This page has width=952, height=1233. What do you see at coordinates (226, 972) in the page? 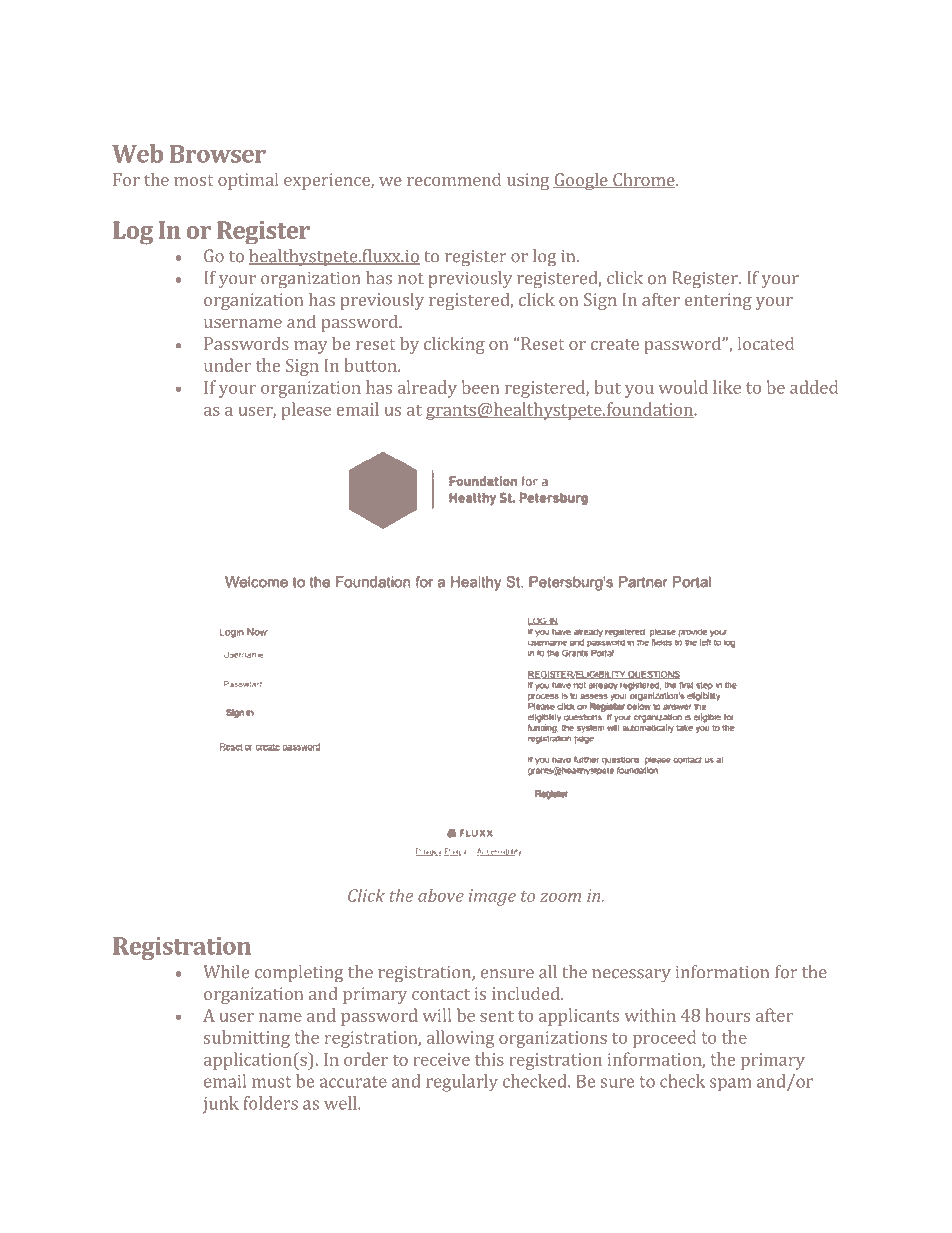
I see `While` at bounding box center [226, 972].
